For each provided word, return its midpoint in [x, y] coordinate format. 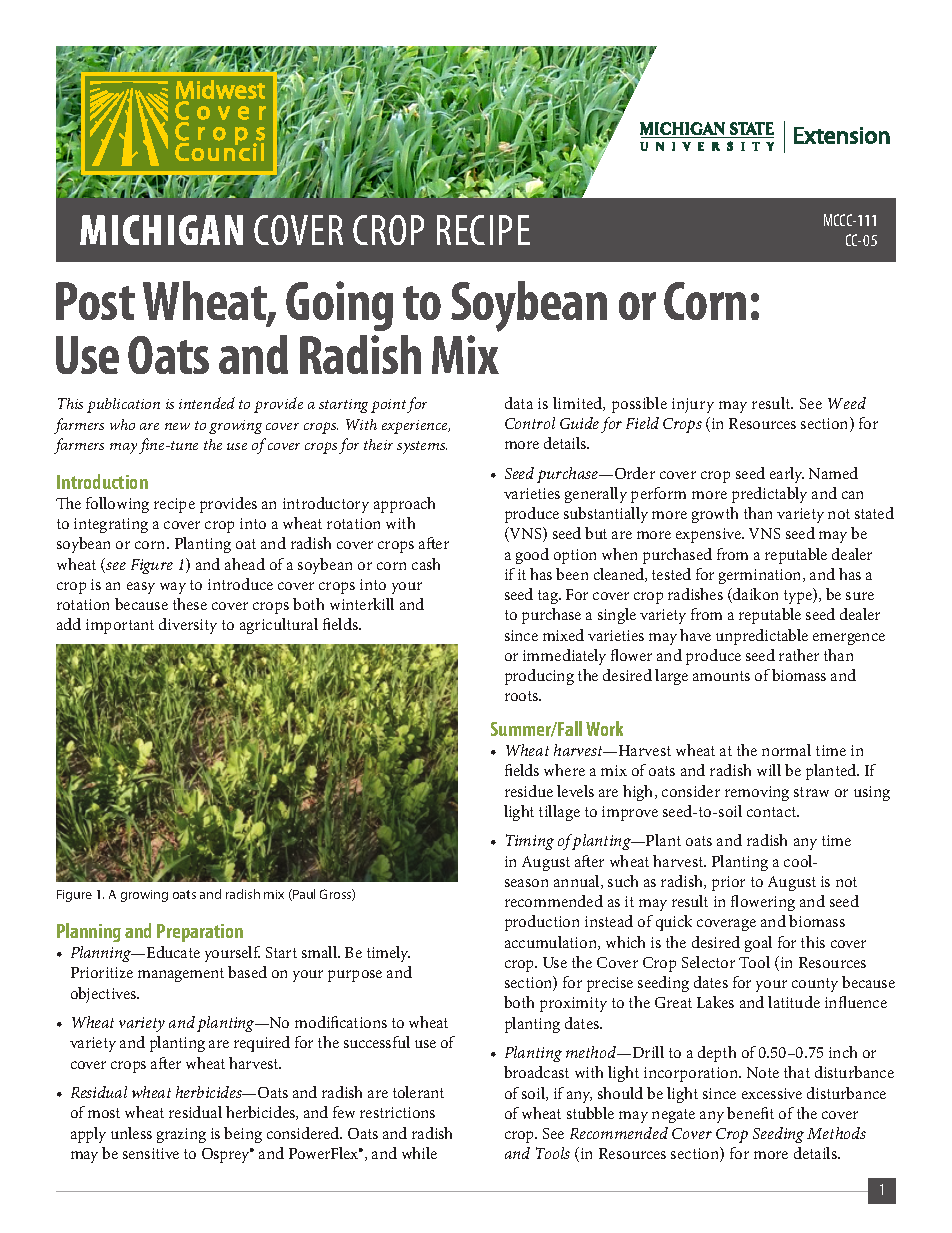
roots [523, 696]
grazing [181, 1135]
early [787, 475]
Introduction [102, 481]
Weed [847, 403]
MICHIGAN [161, 230]
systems [422, 447]
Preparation [200, 933]
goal [758, 944]
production [542, 923]
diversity [188, 626]
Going [339, 306]
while [419, 1153]
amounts [721, 676]
